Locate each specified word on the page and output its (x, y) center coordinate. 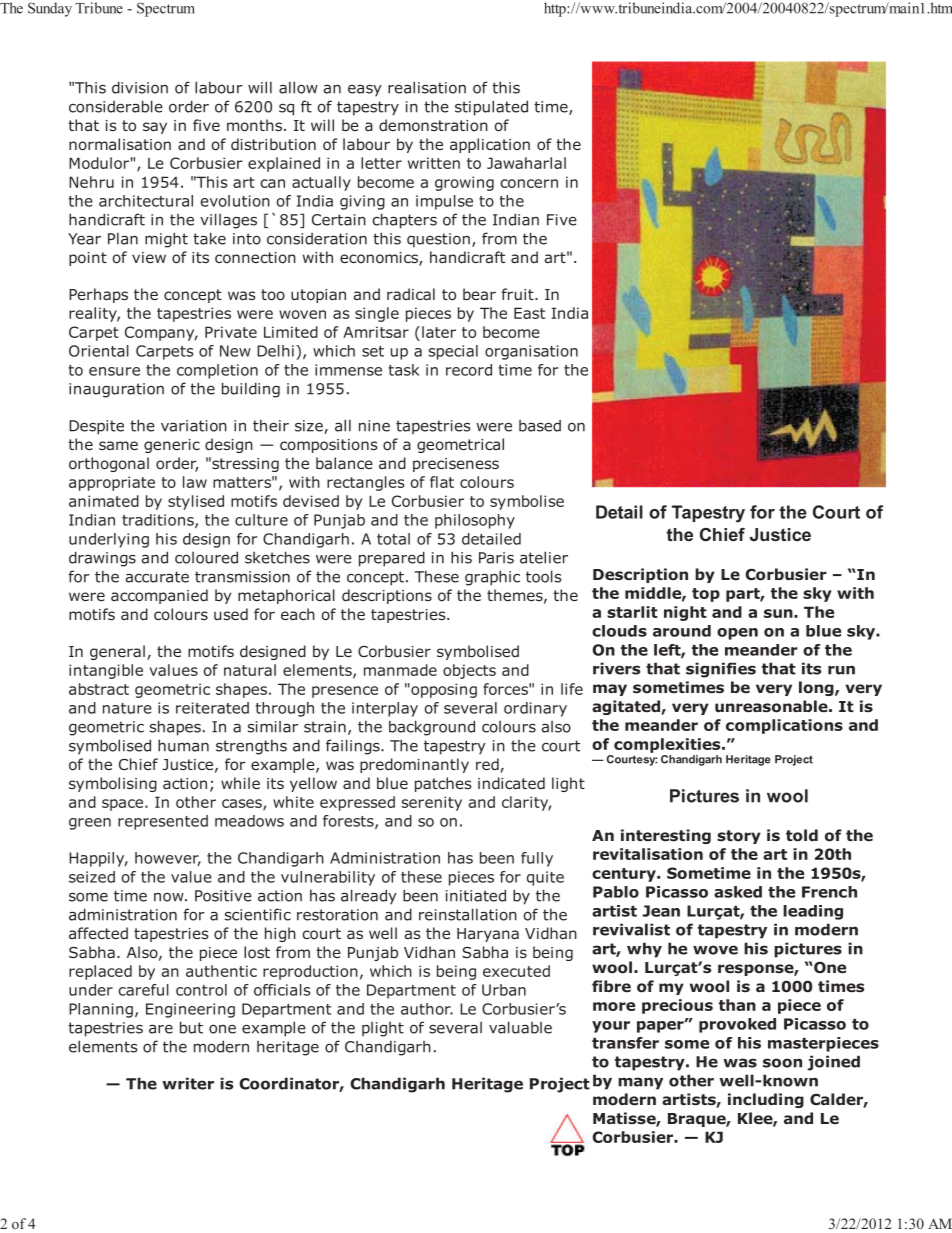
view (149, 257)
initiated (476, 895)
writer (188, 1083)
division (140, 87)
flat (442, 482)
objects (469, 671)
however (168, 859)
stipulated (491, 108)
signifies (721, 670)
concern (529, 183)
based (540, 426)
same (118, 445)
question (438, 240)
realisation (427, 87)
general (117, 652)
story (739, 837)
